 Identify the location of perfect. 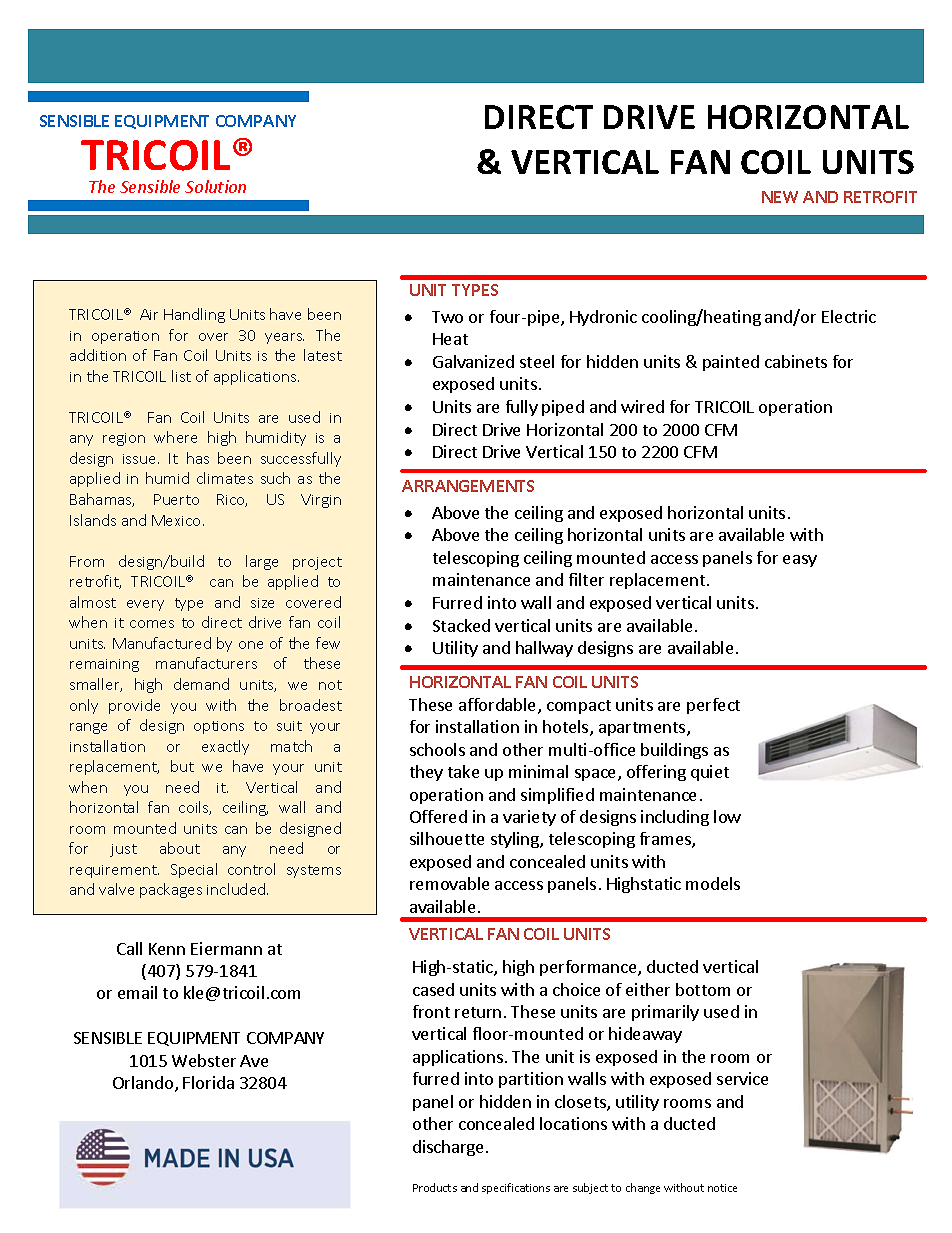
(713, 706).
